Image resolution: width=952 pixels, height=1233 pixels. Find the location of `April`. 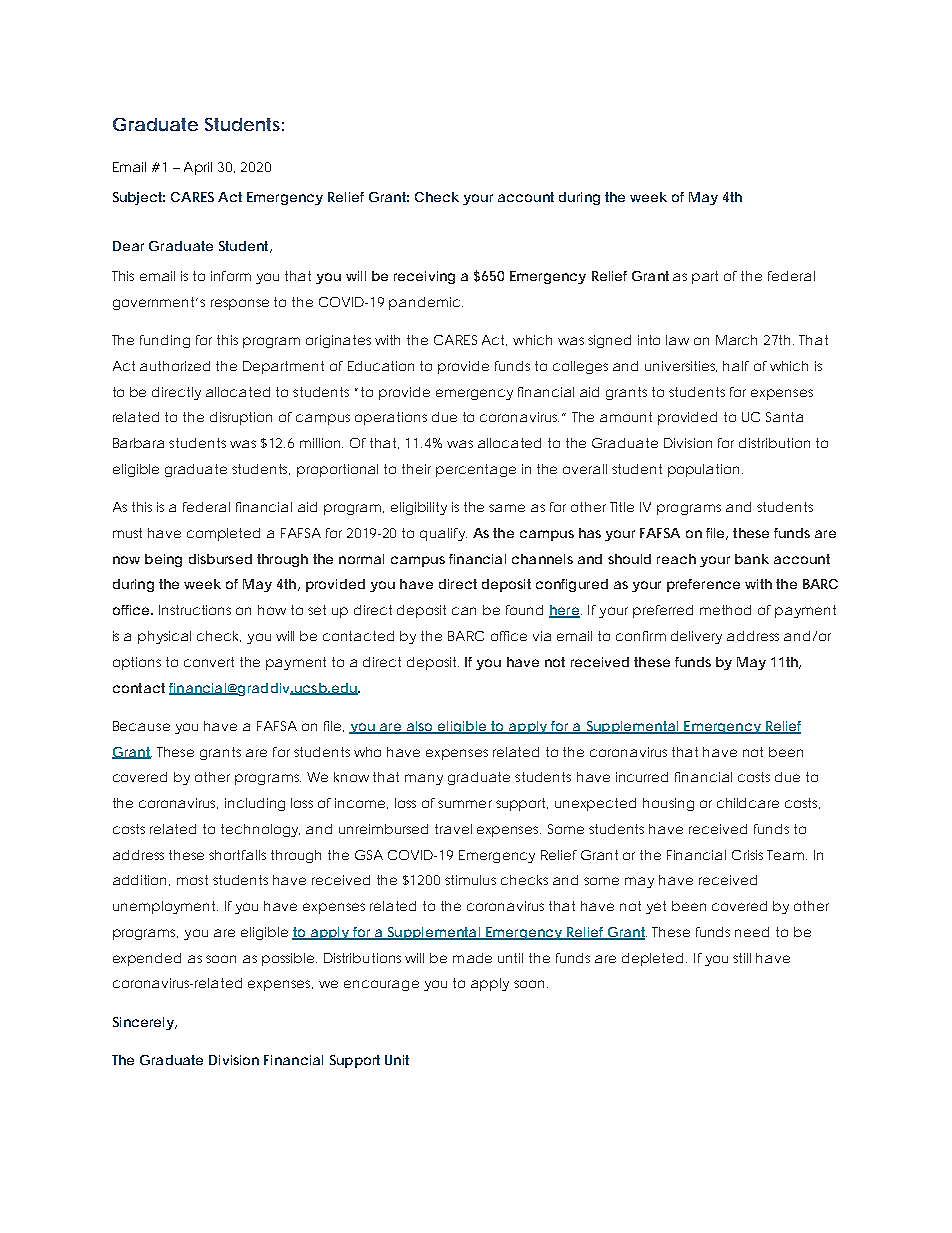

April is located at coordinates (198, 168).
